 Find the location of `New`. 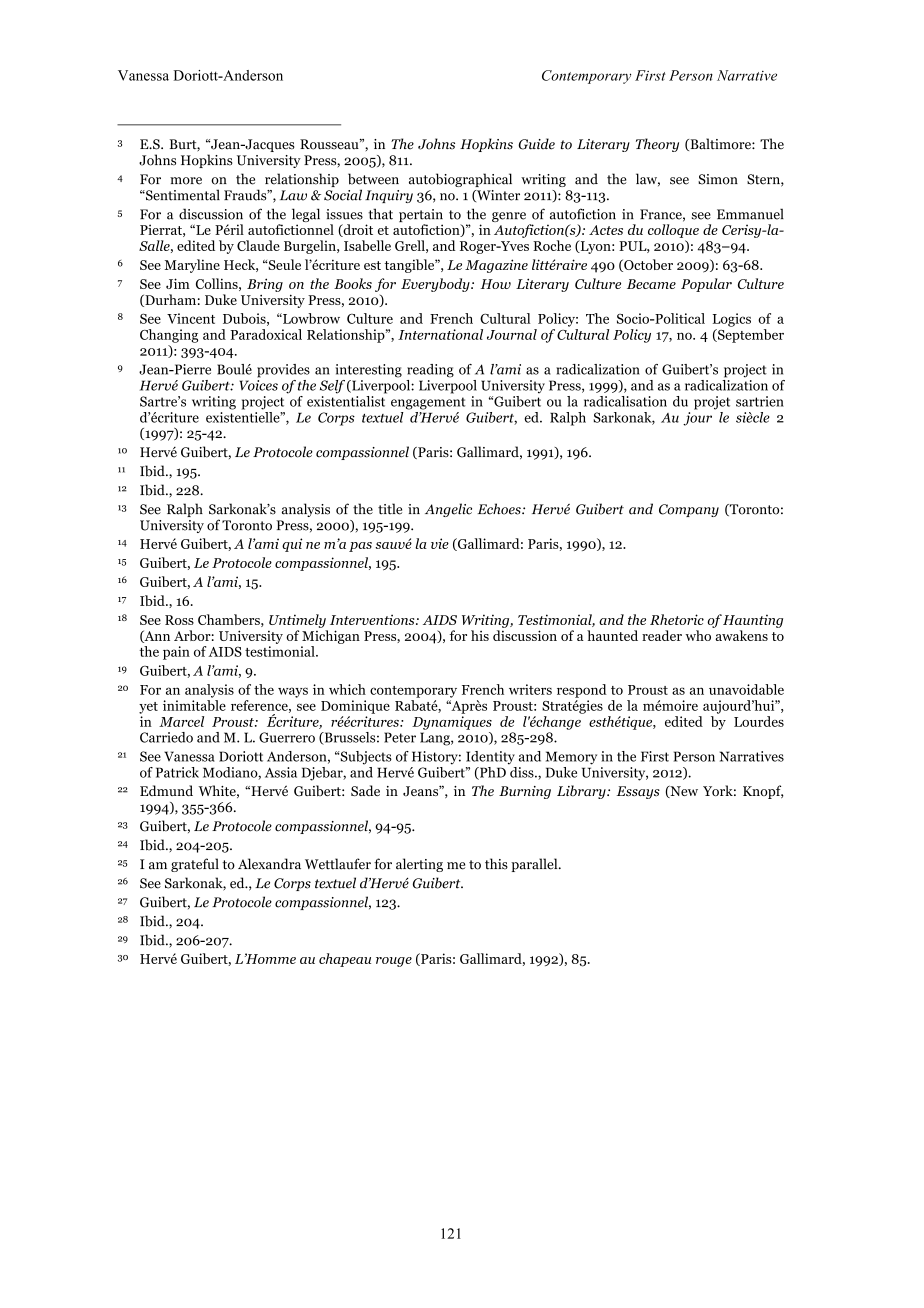

New is located at coordinates (683, 791).
